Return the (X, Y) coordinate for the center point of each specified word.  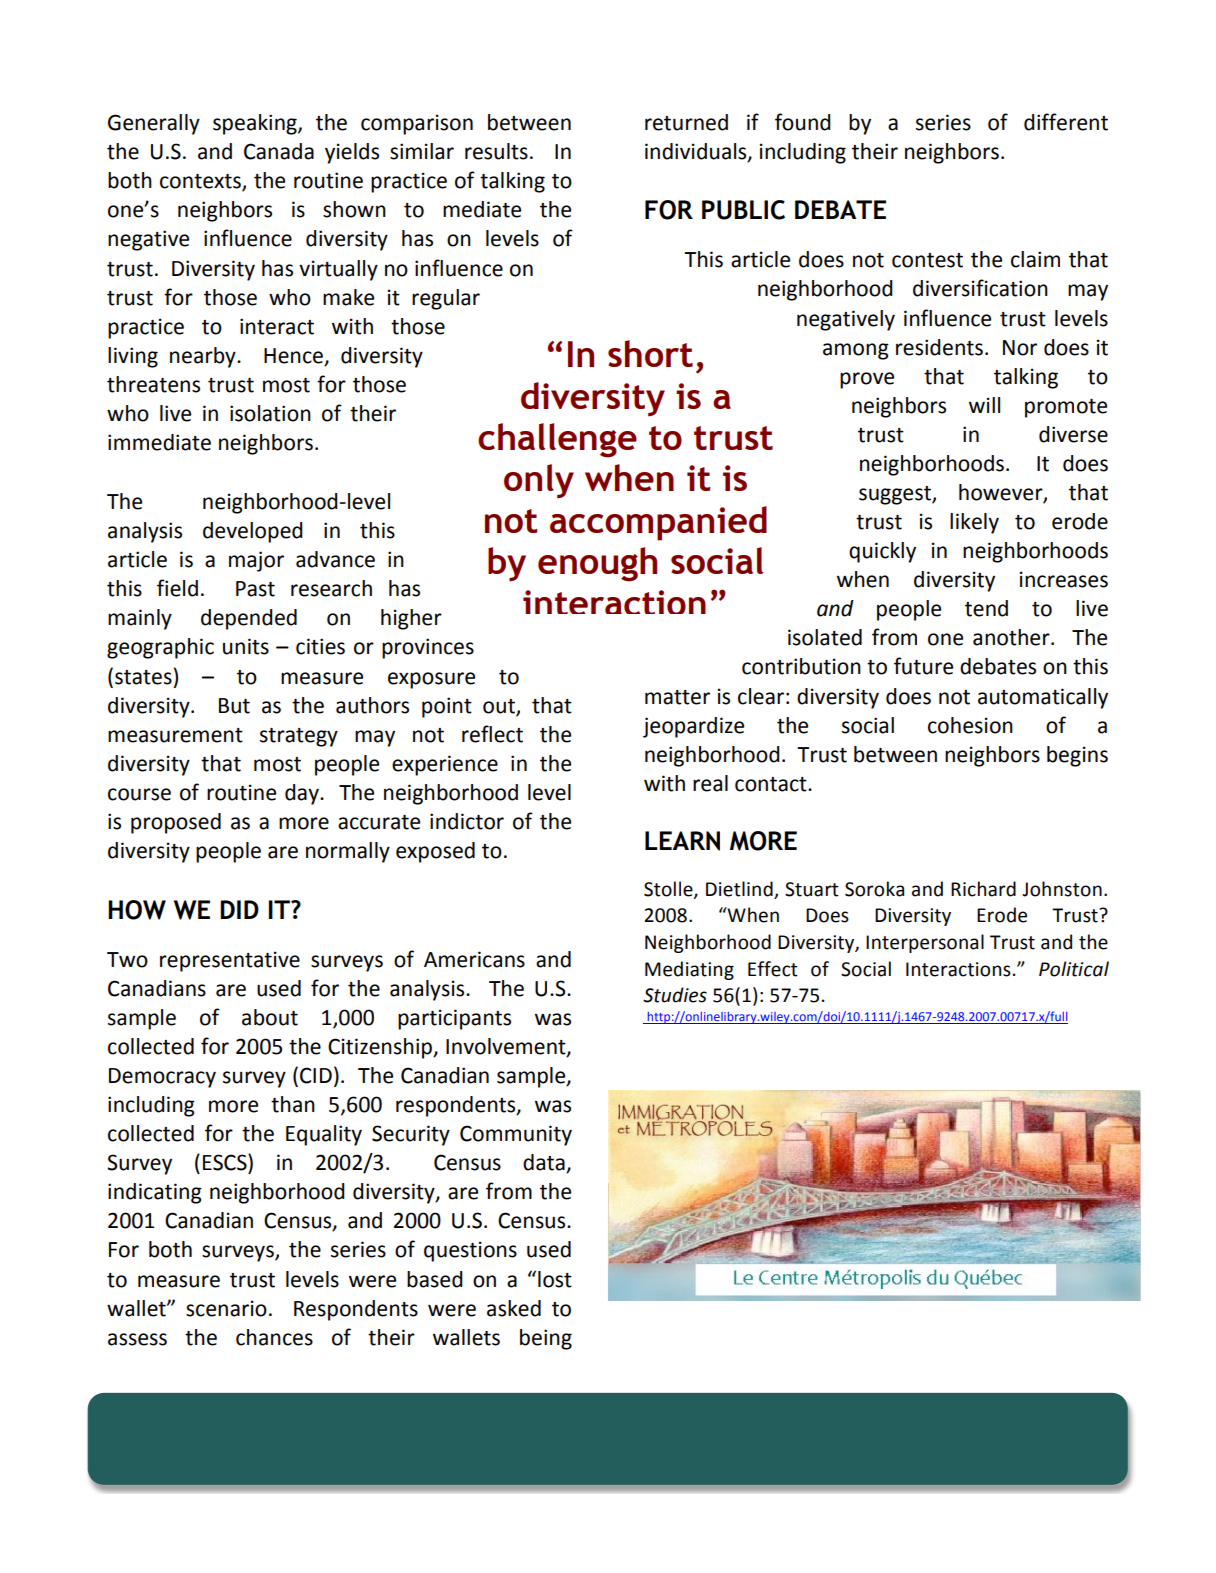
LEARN (682, 841)
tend (986, 608)
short (650, 353)
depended (249, 619)
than (293, 1104)
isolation (270, 413)
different (1066, 122)
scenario (226, 1308)
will (984, 405)
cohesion (970, 725)
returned (686, 122)
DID (239, 909)
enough (597, 564)
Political (1074, 969)
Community (516, 1135)
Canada (279, 151)
